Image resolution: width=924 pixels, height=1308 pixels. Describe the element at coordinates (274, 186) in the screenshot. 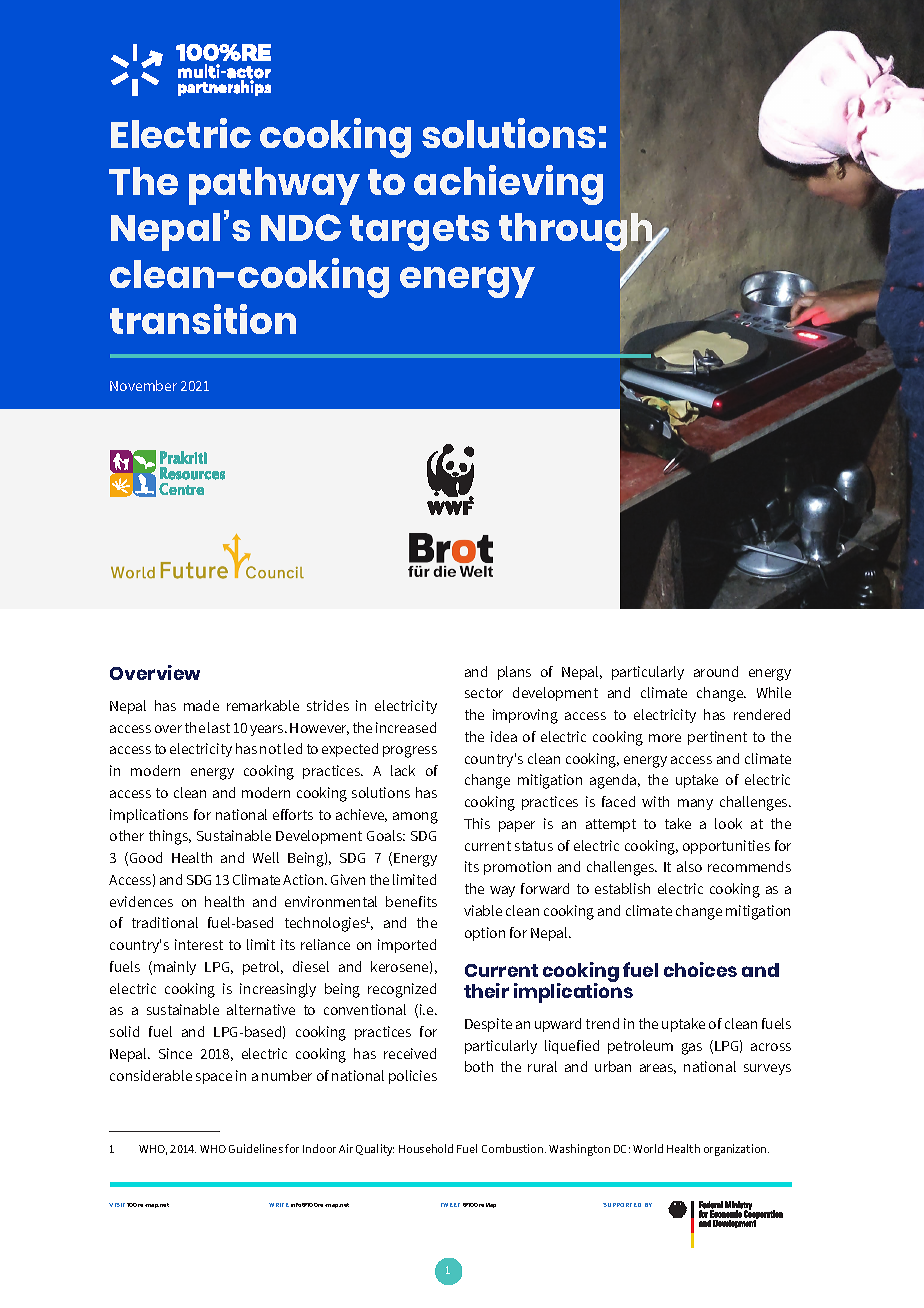

I see `pathway` at that location.
